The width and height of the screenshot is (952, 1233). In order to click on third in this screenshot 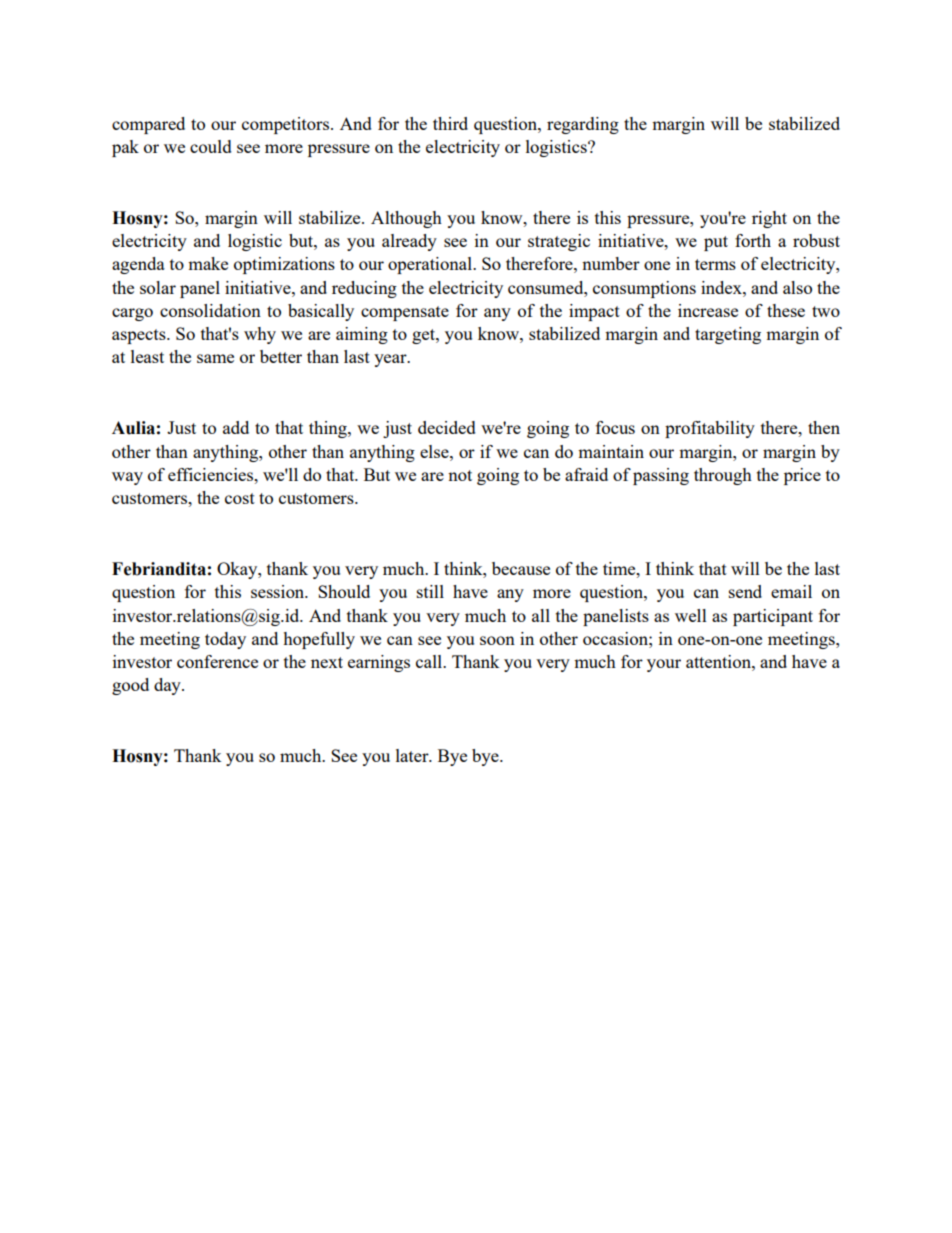, I will do `click(450, 123)`.
